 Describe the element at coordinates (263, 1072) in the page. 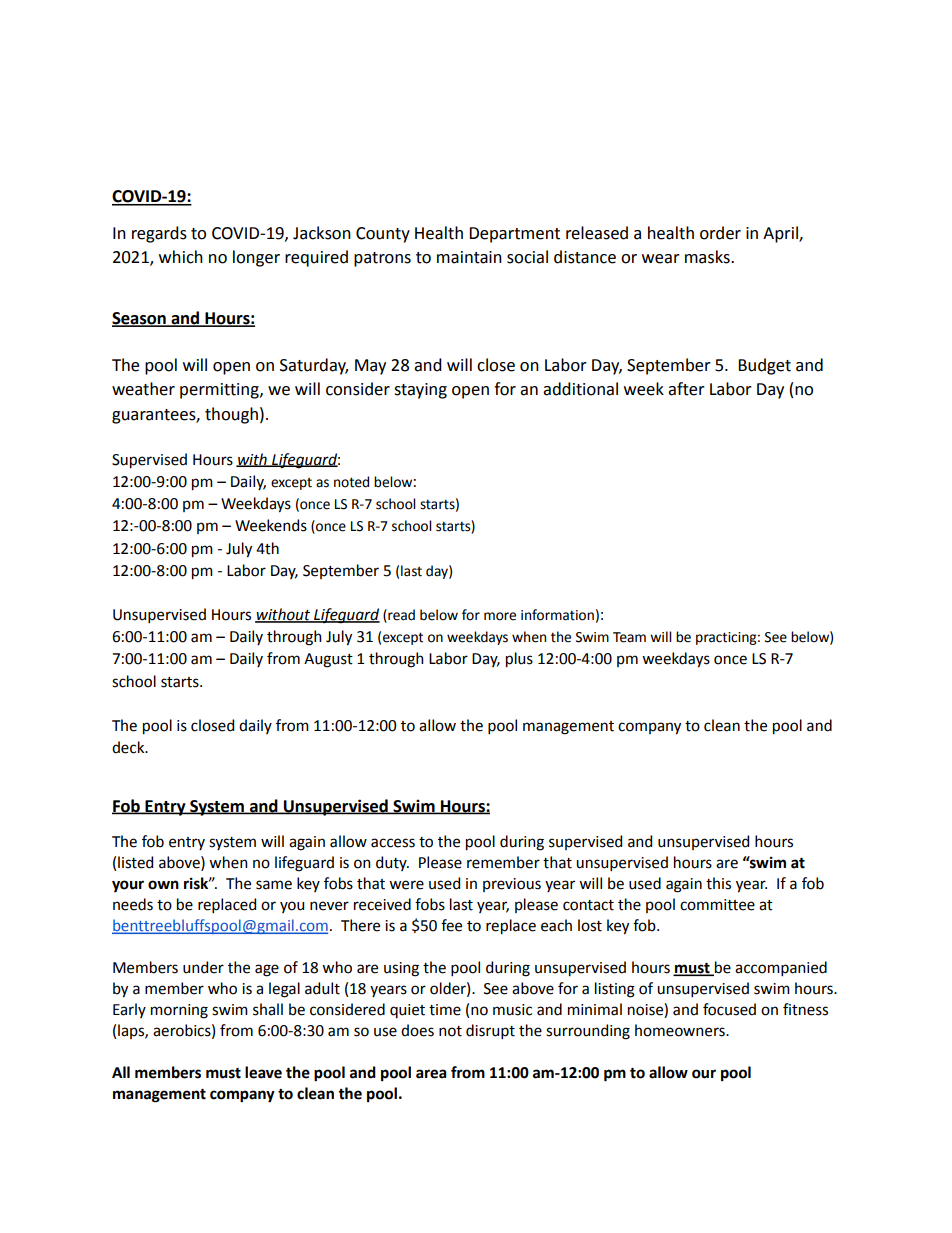

I see `leave` at that location.
